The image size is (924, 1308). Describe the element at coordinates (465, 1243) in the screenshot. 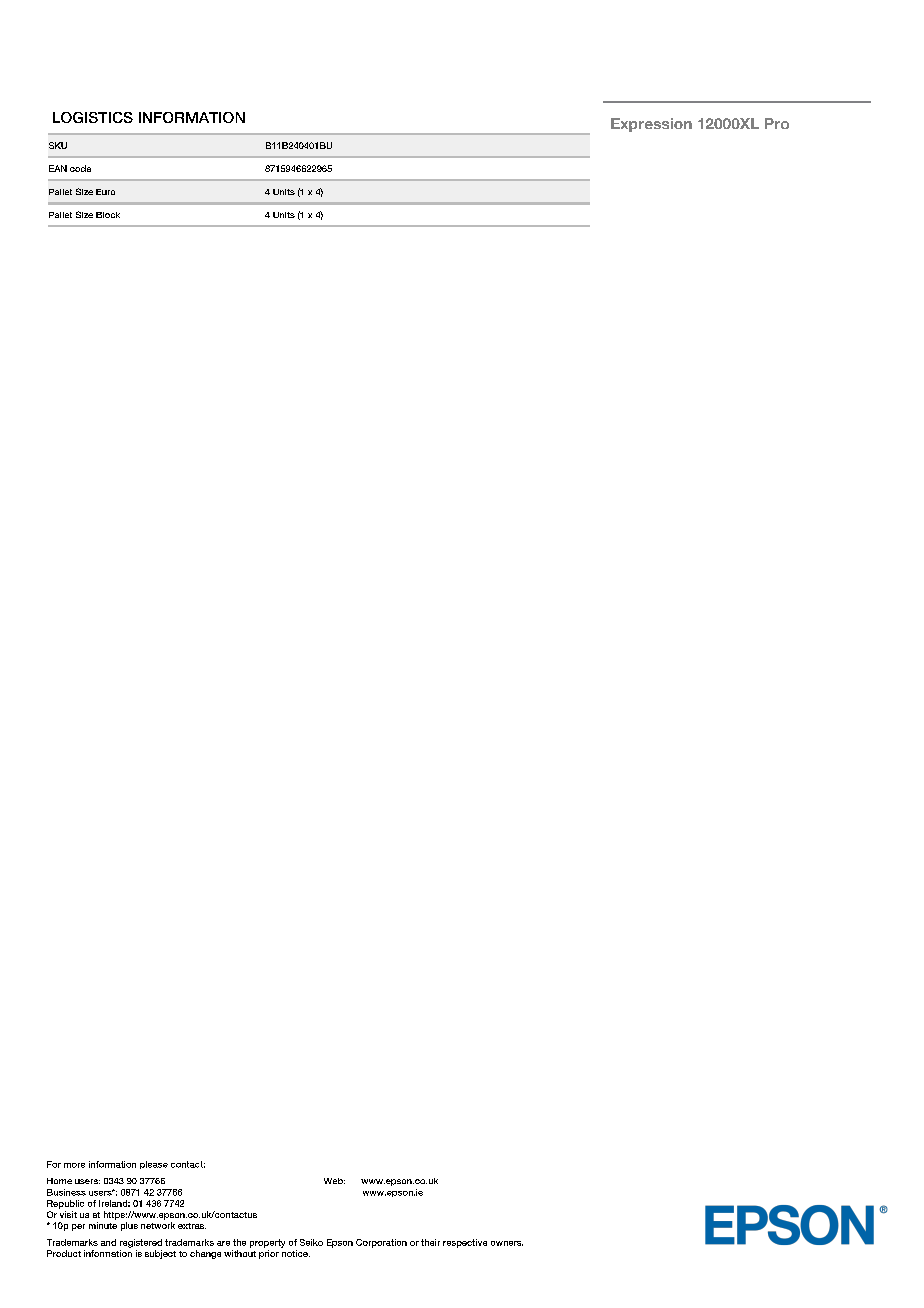

I see `respective` at that location.
